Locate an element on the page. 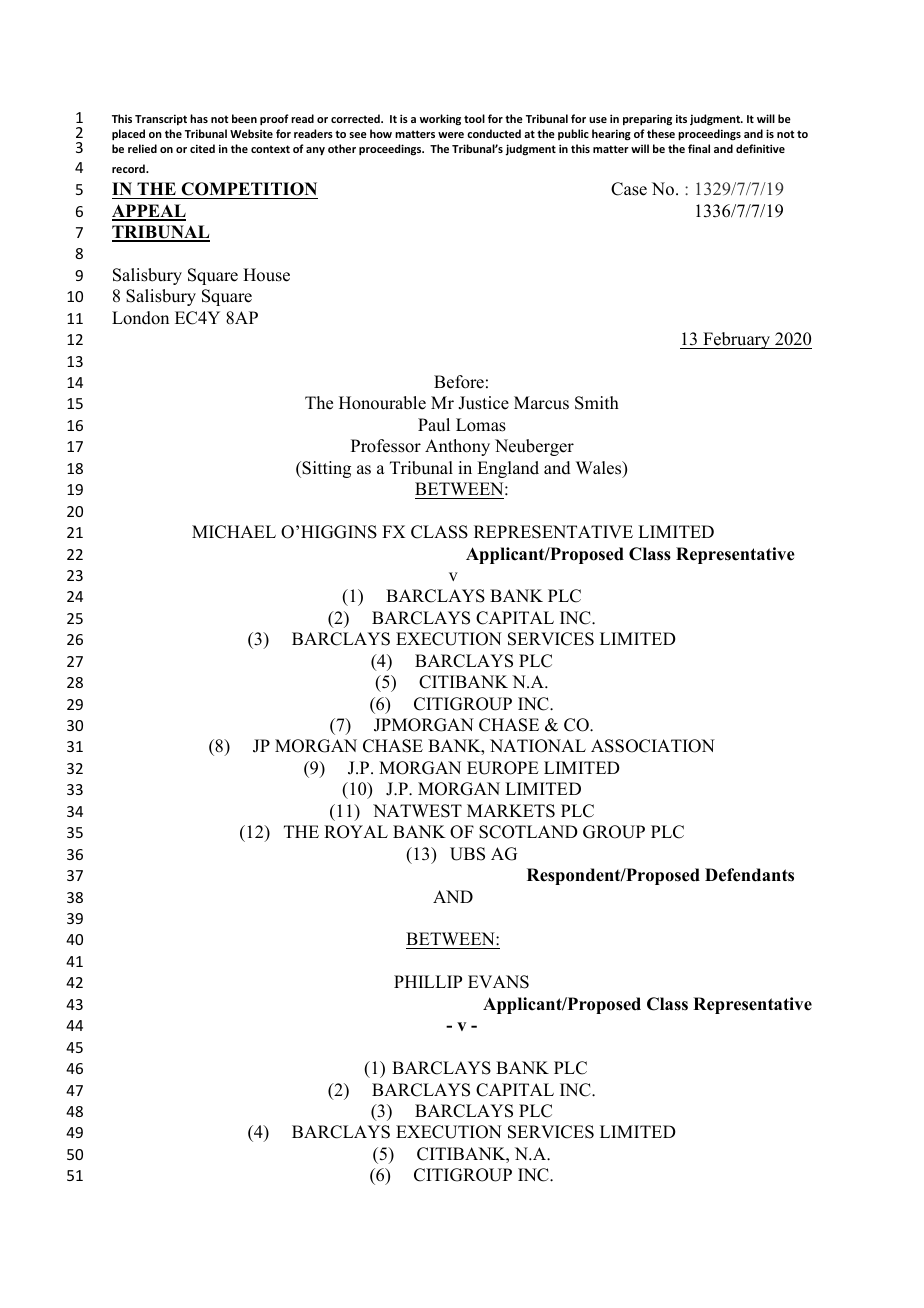 This page has width=924, height=1308. EVANS is located at coordinates (498, 982).
